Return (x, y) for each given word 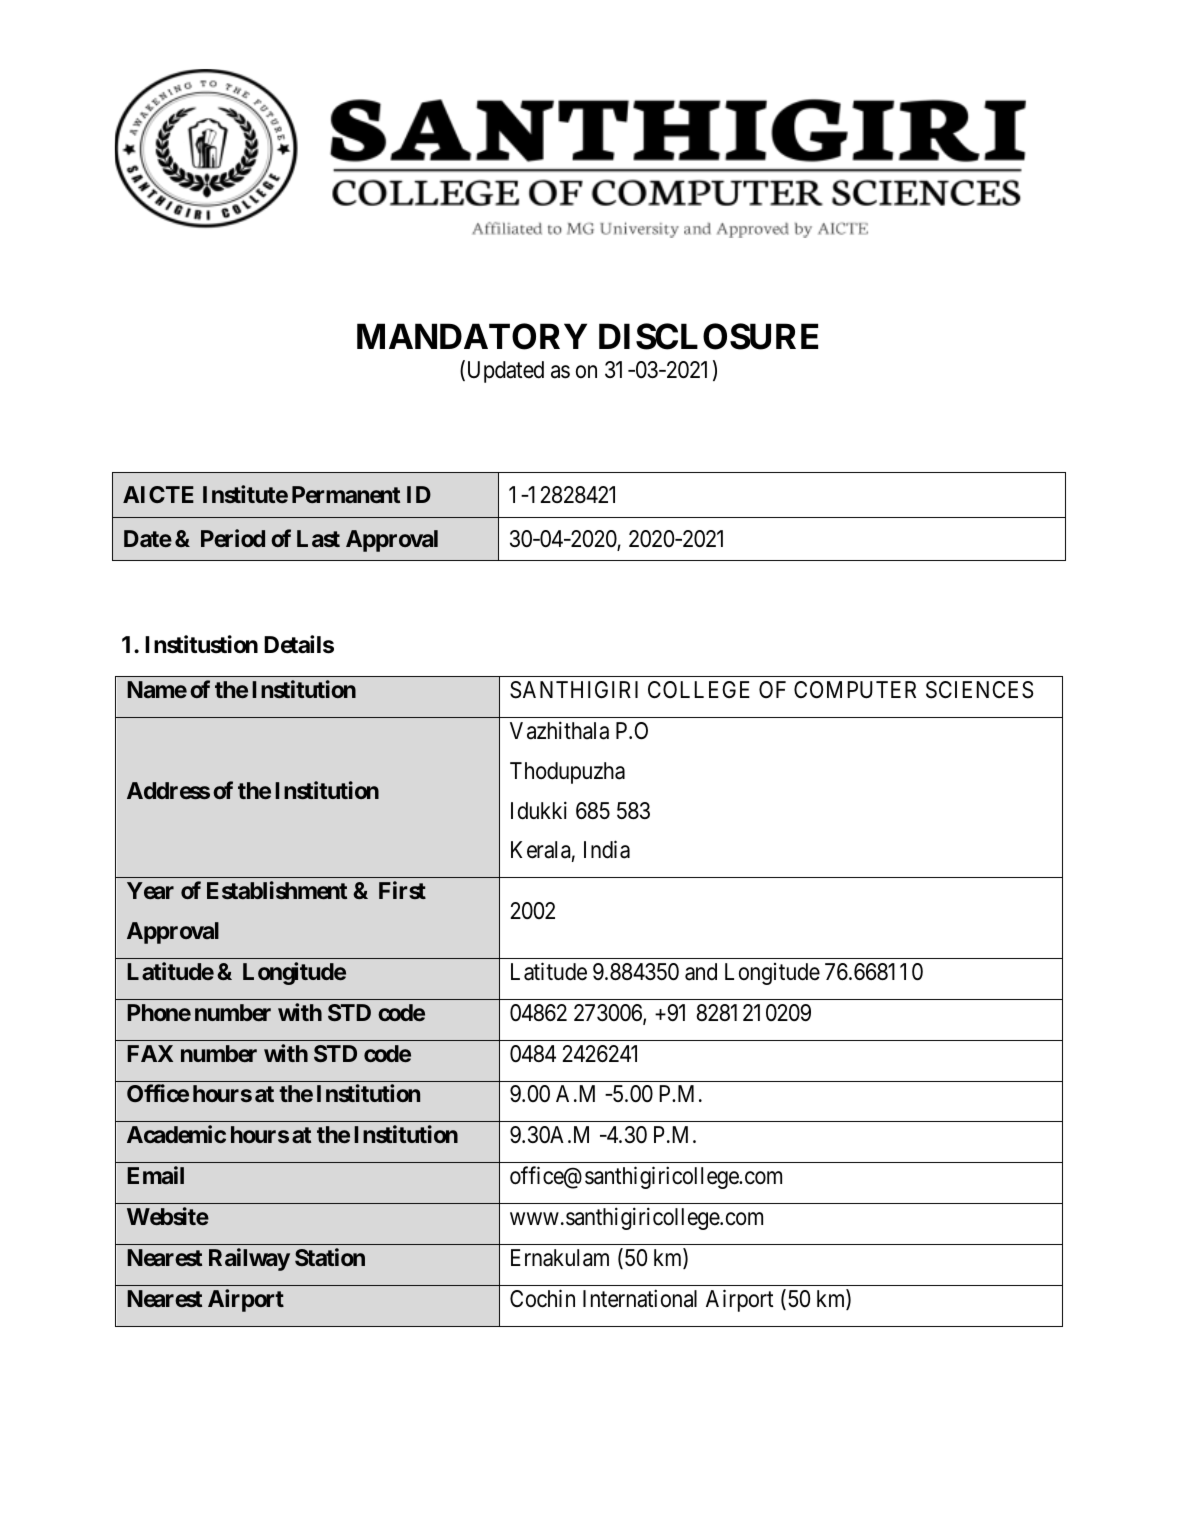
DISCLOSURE (708, 336)
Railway (249, 1259)
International (640, 1298)
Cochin (542, 1298)
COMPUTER (855, 690)
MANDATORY (472, 336)
